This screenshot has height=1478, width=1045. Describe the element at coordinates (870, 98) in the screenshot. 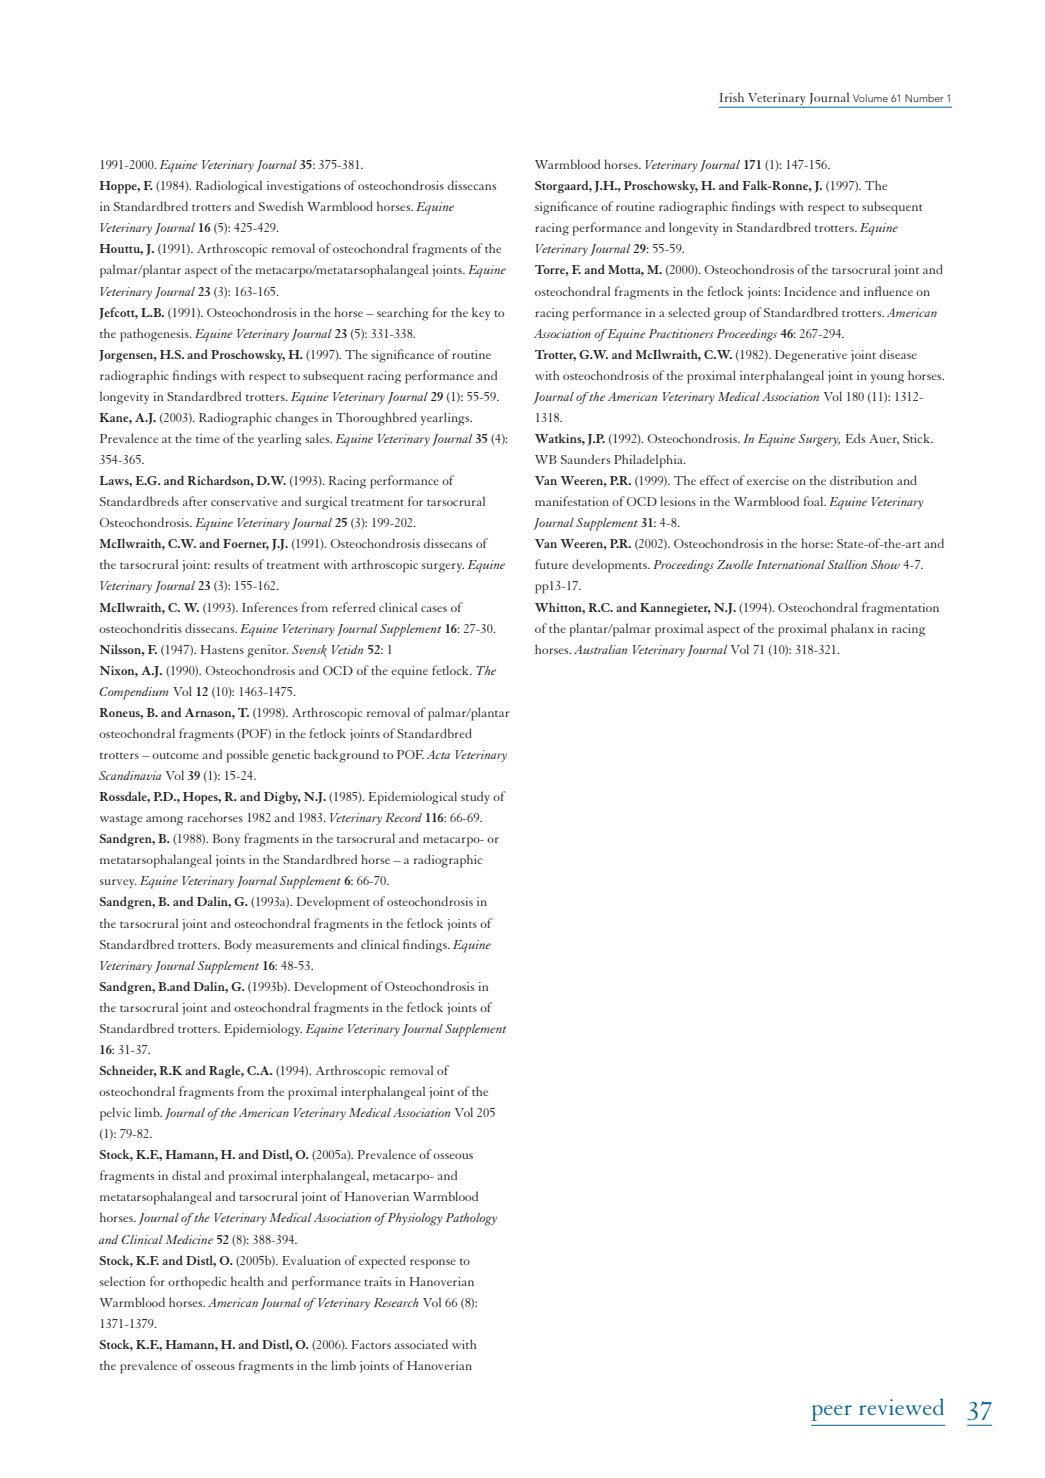

I see `Volume` at that location.
